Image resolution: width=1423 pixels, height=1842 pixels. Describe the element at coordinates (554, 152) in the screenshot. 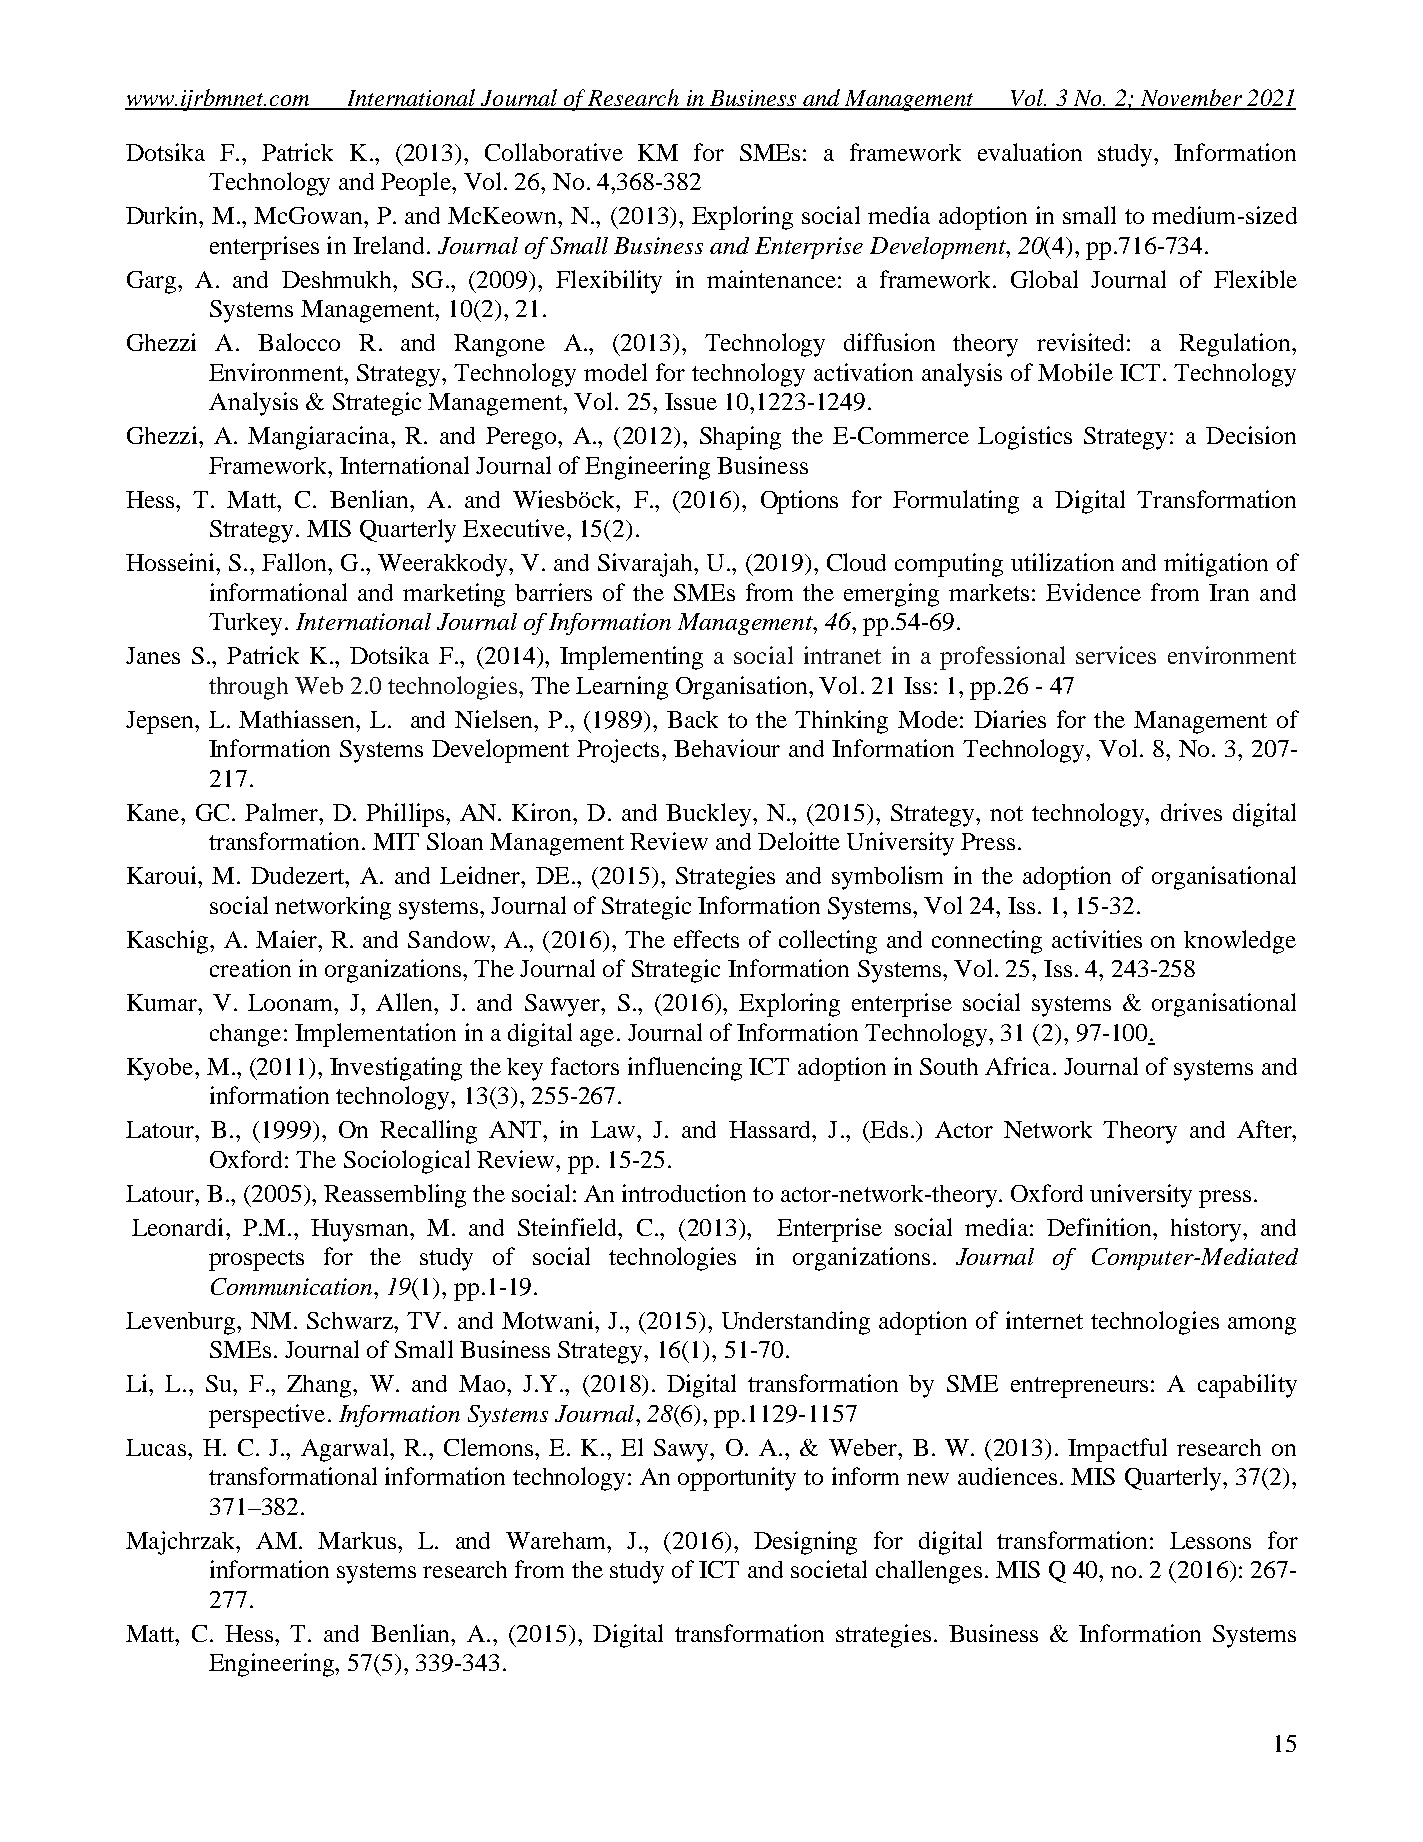

I see `Collaborative` at that location.
